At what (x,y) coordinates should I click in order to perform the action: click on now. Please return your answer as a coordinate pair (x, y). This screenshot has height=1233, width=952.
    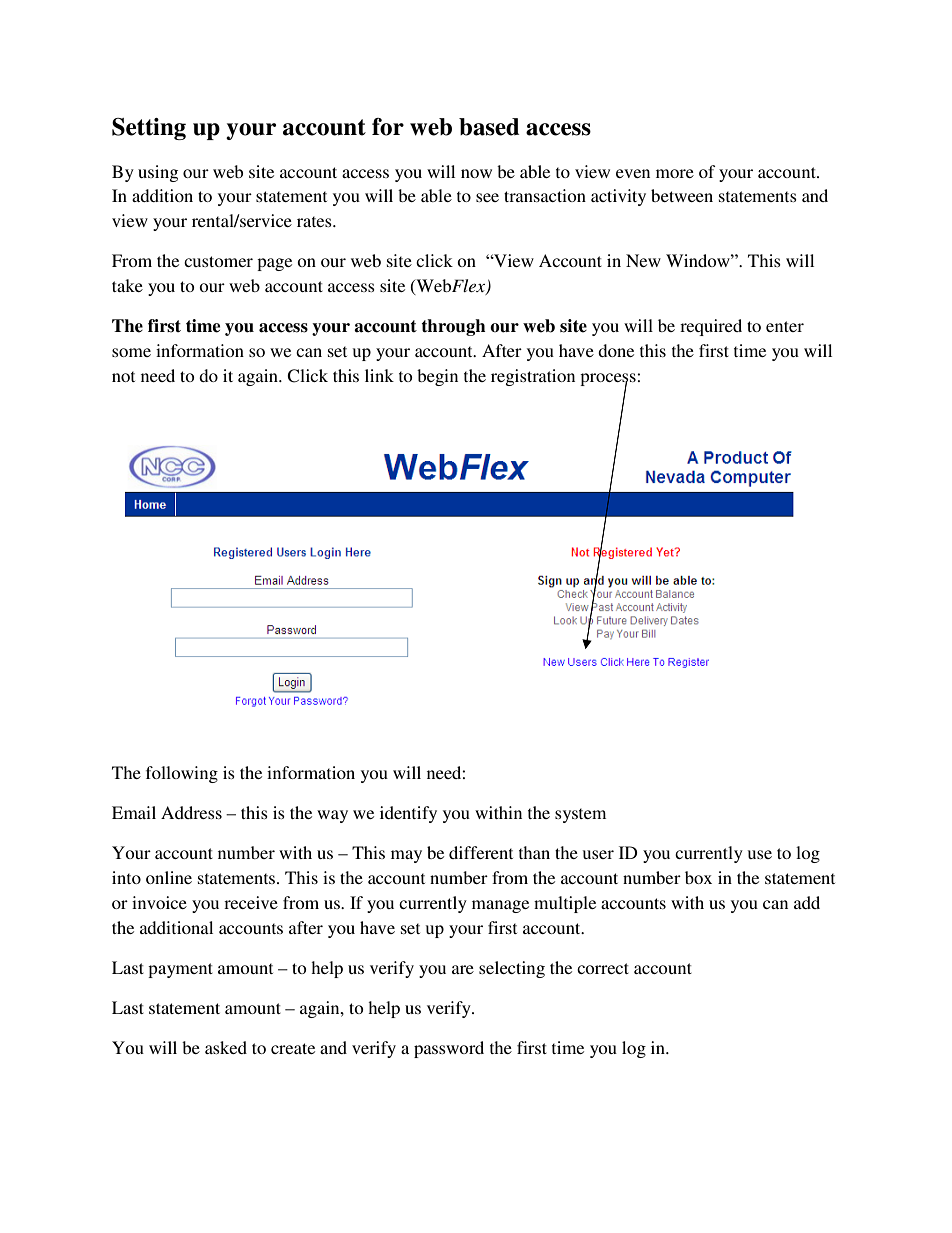
    Looking at the image, I should click on (476, 173).
